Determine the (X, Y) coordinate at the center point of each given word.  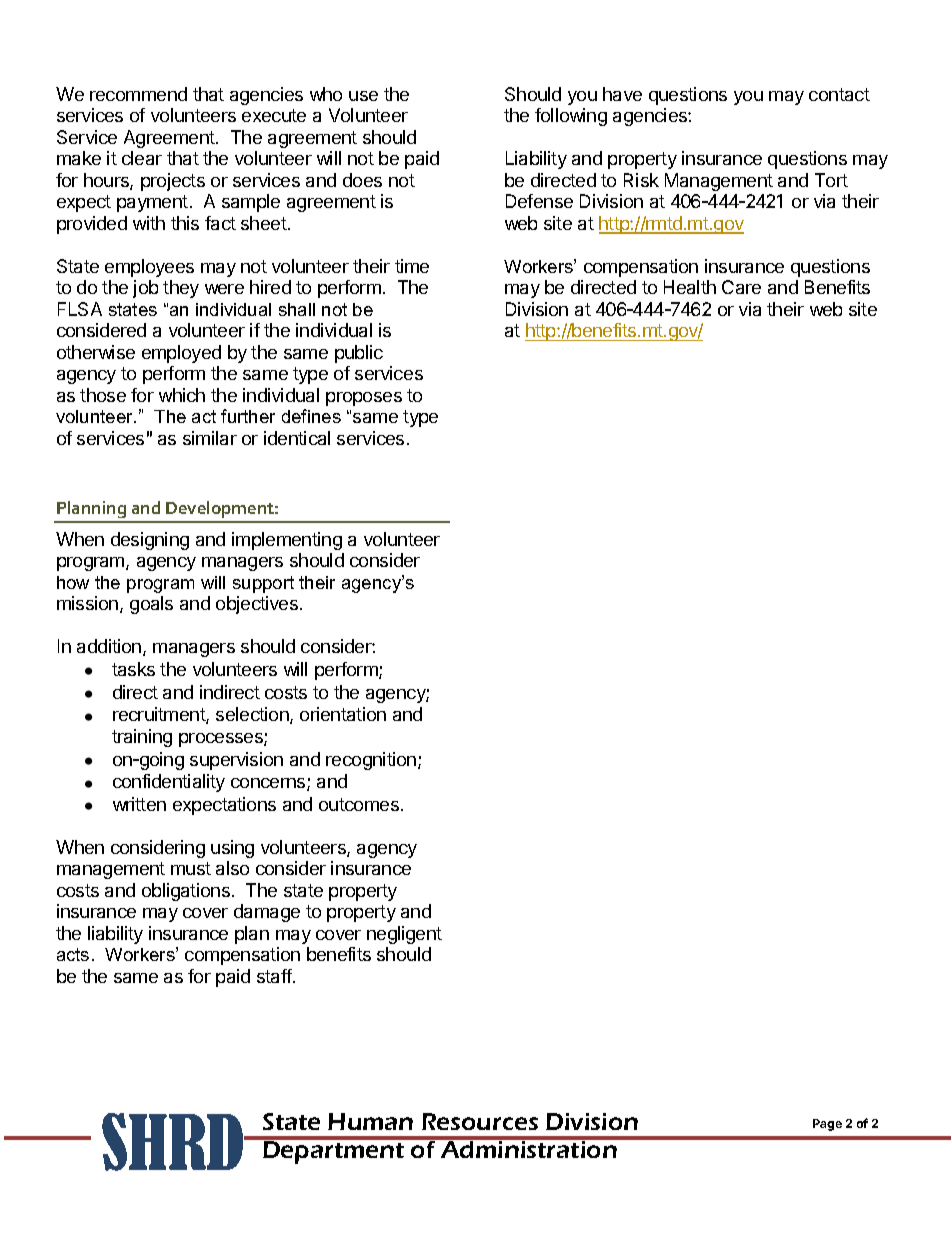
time (412, 266)
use (363, 96)
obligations (186, 892)
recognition (371, 761)
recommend (138, 94)
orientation (343, 714)
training (142, 738)
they (181, 289)
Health (690, 287)
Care (741, 287)
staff (275, 976)
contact (839, 94)
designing (150, 541)
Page (827, 1125)
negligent (404, 935)
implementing (287, 541)
